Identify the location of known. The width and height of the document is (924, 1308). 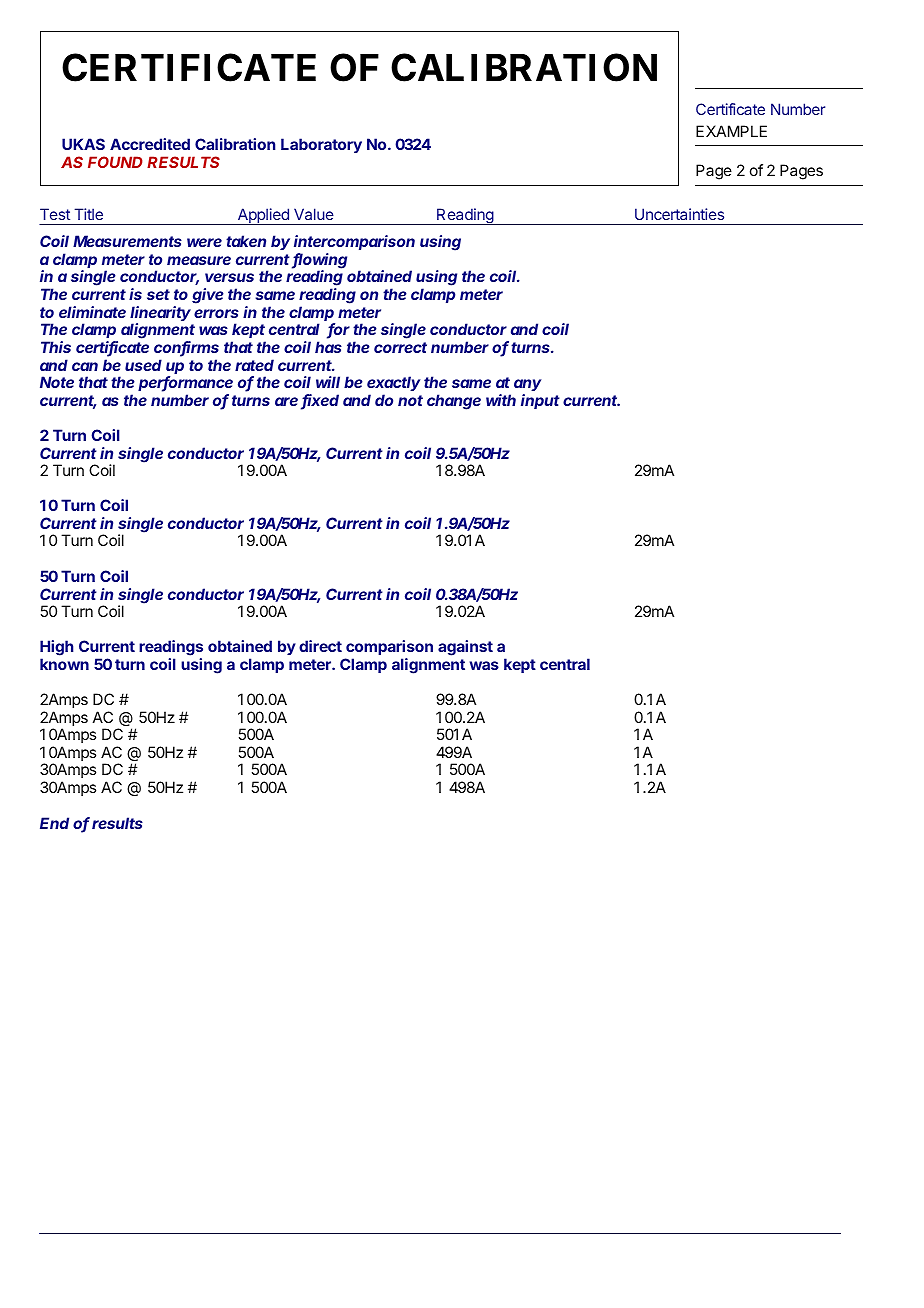
(64, 664).
